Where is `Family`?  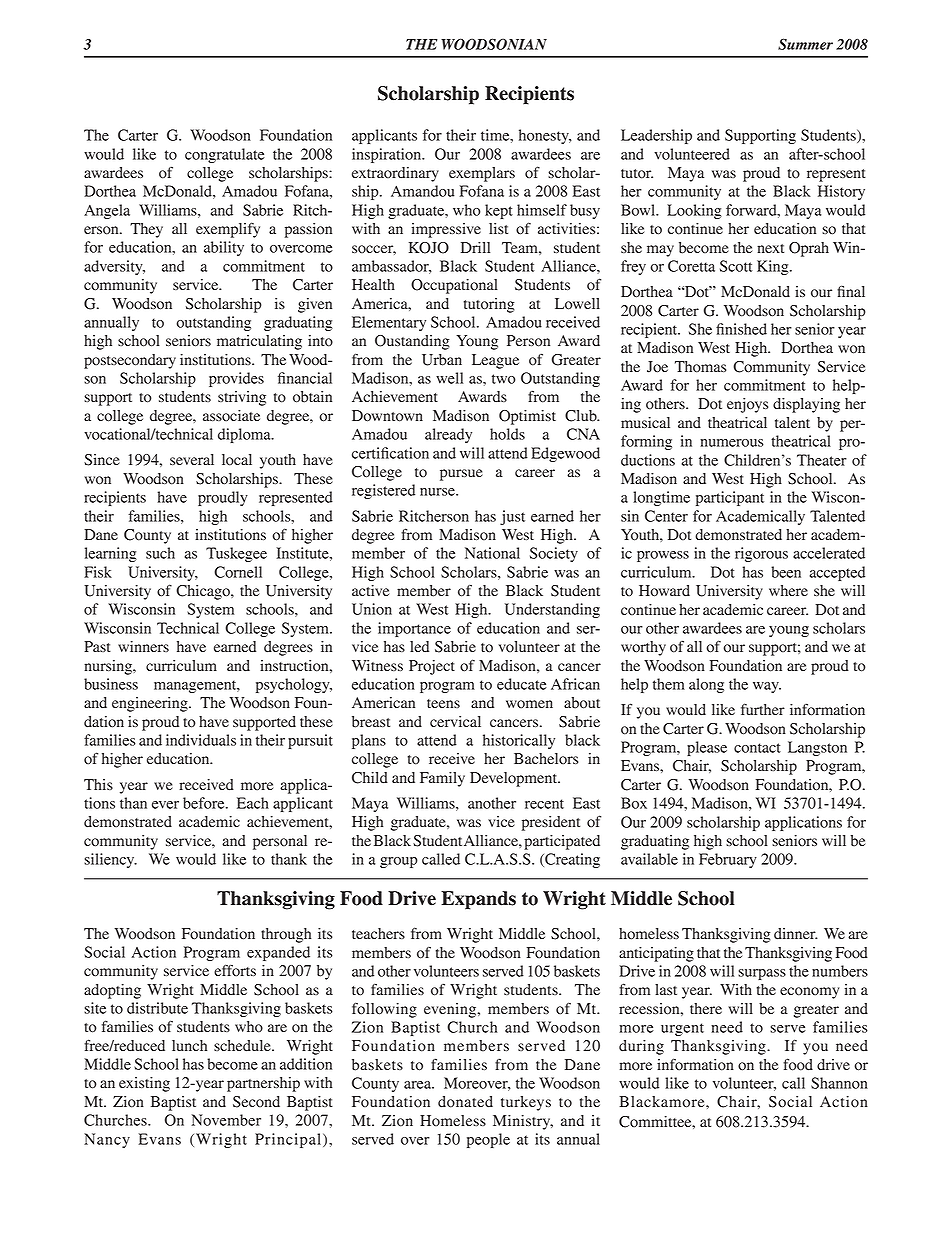
Family is located at coordinates (442, 779).
